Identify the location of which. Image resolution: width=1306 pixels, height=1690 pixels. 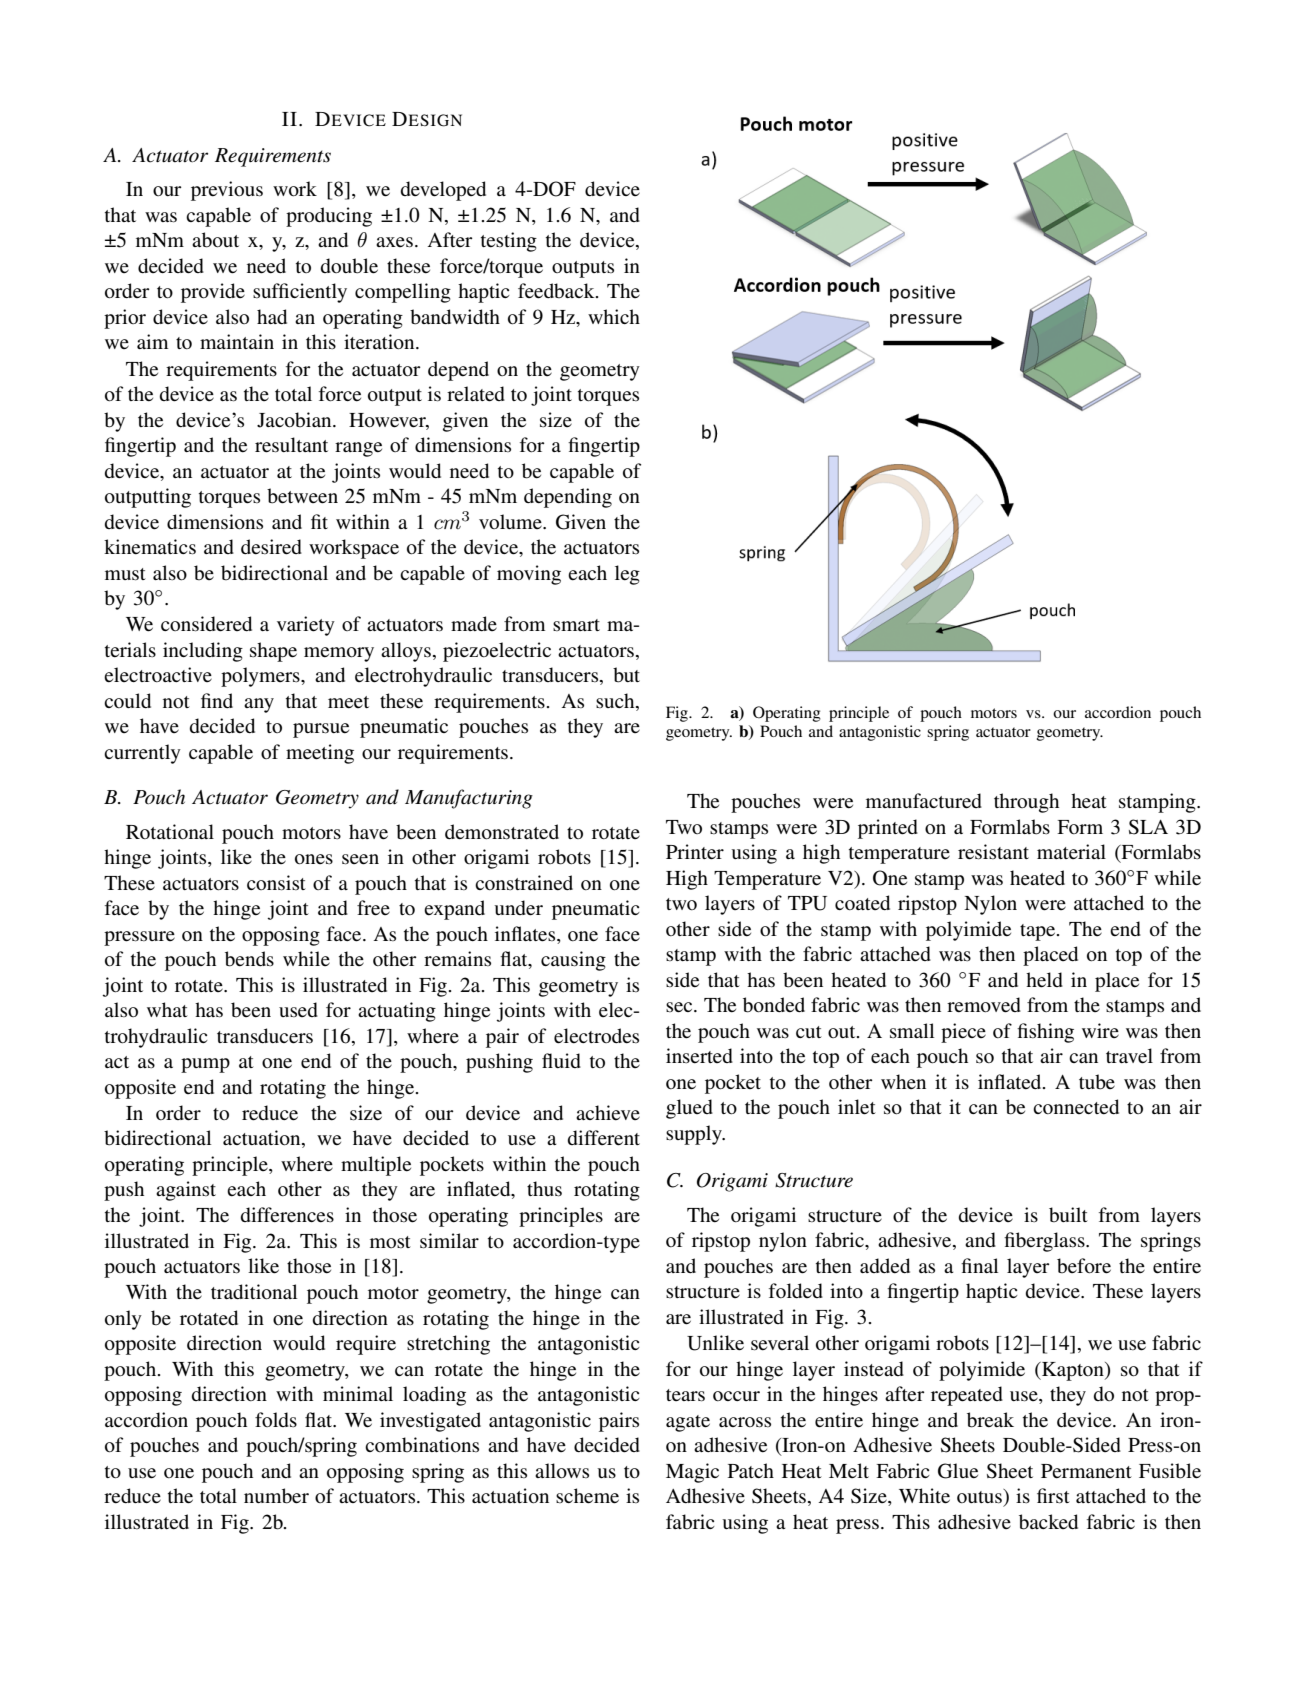
(614, 316).
